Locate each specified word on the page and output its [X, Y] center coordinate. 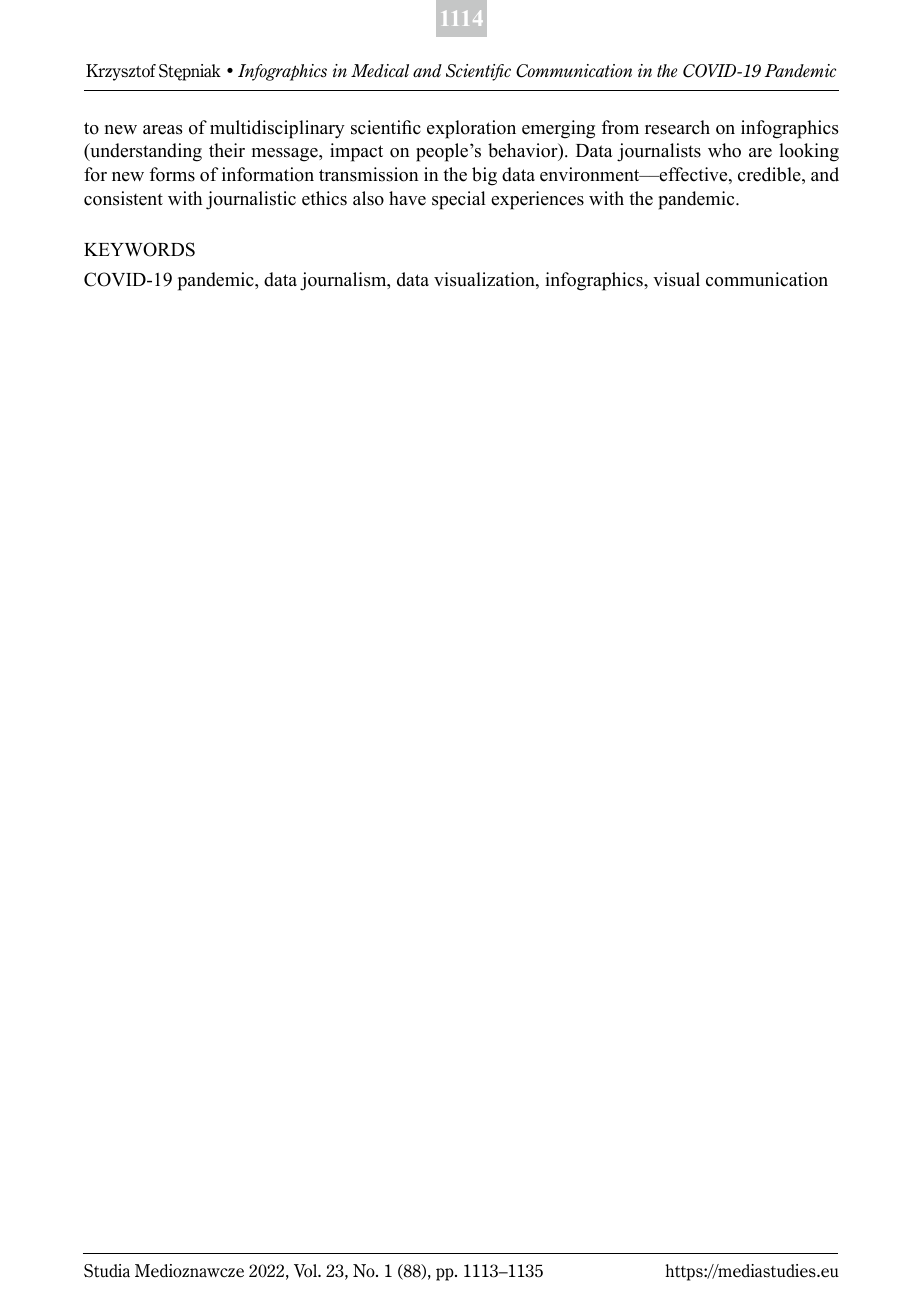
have [407, 198]
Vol [306, 1271]
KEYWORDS [139, 249]
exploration [471, 129]
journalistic [251, 200]
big [484, 176]
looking [809, 152]
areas [162, 130]
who [724, 150]
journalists [659, 152]
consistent [123, 198]
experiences [537, 200]
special [459, 200]
